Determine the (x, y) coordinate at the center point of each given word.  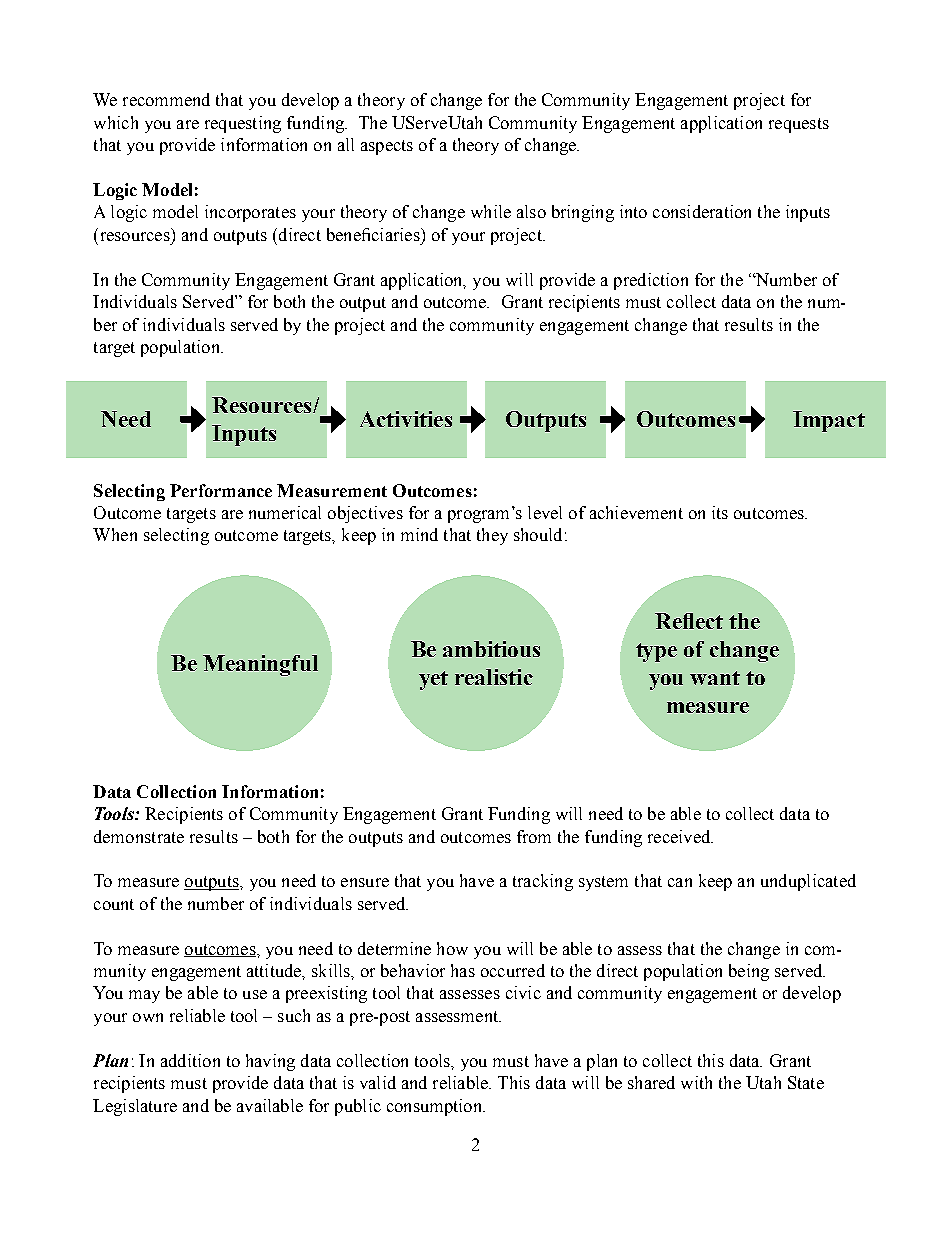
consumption (436, 1107)
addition (190, 1060)
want (715, 678)
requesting (243, 124)
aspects (387, 147)
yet (433, 680)
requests (799, 125)
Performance (221, 490)
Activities (406, 419)
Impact (829, 421)
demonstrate (139, 836)
